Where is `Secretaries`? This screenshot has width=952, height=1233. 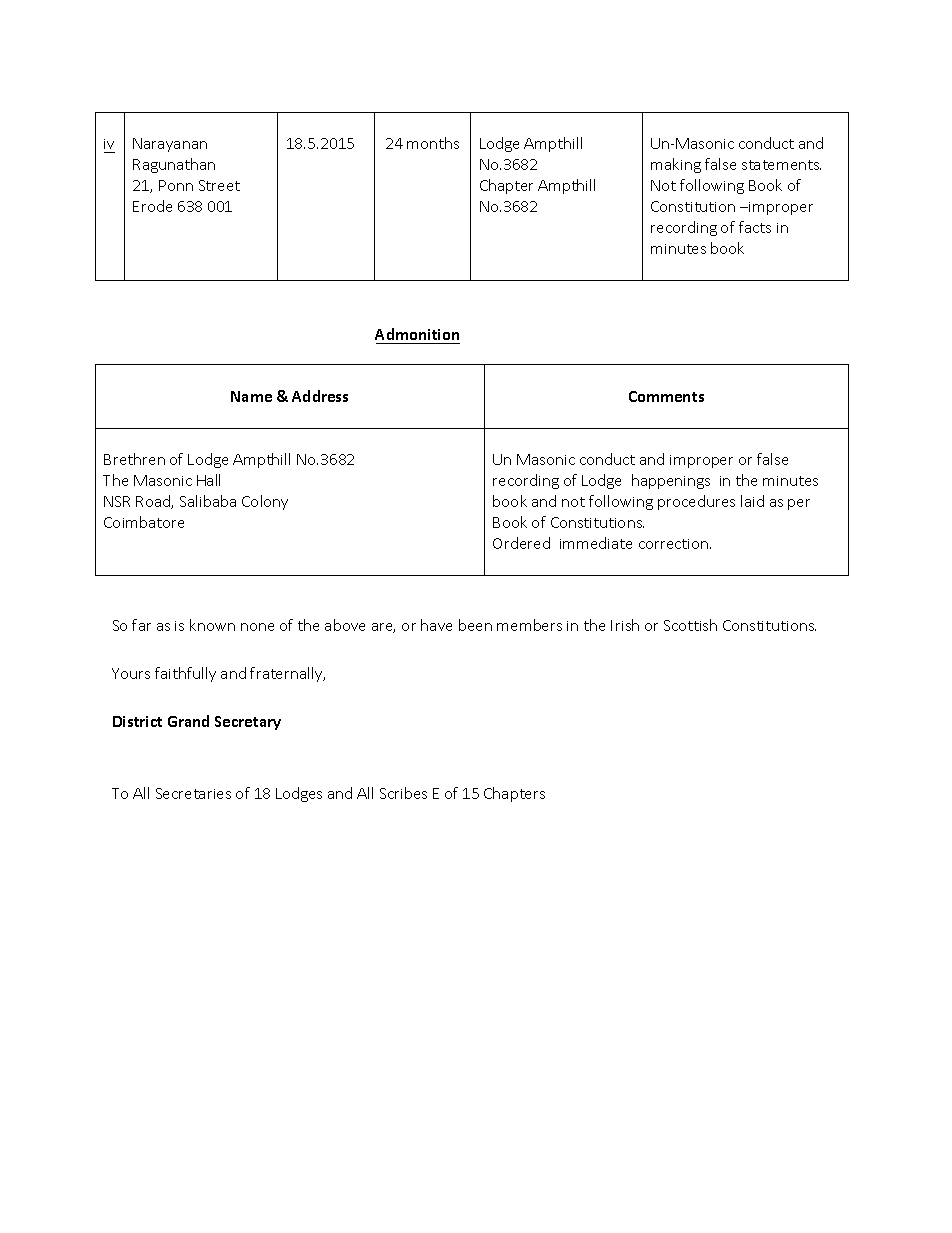 Secretaries is located at coordinates (193, 793).
